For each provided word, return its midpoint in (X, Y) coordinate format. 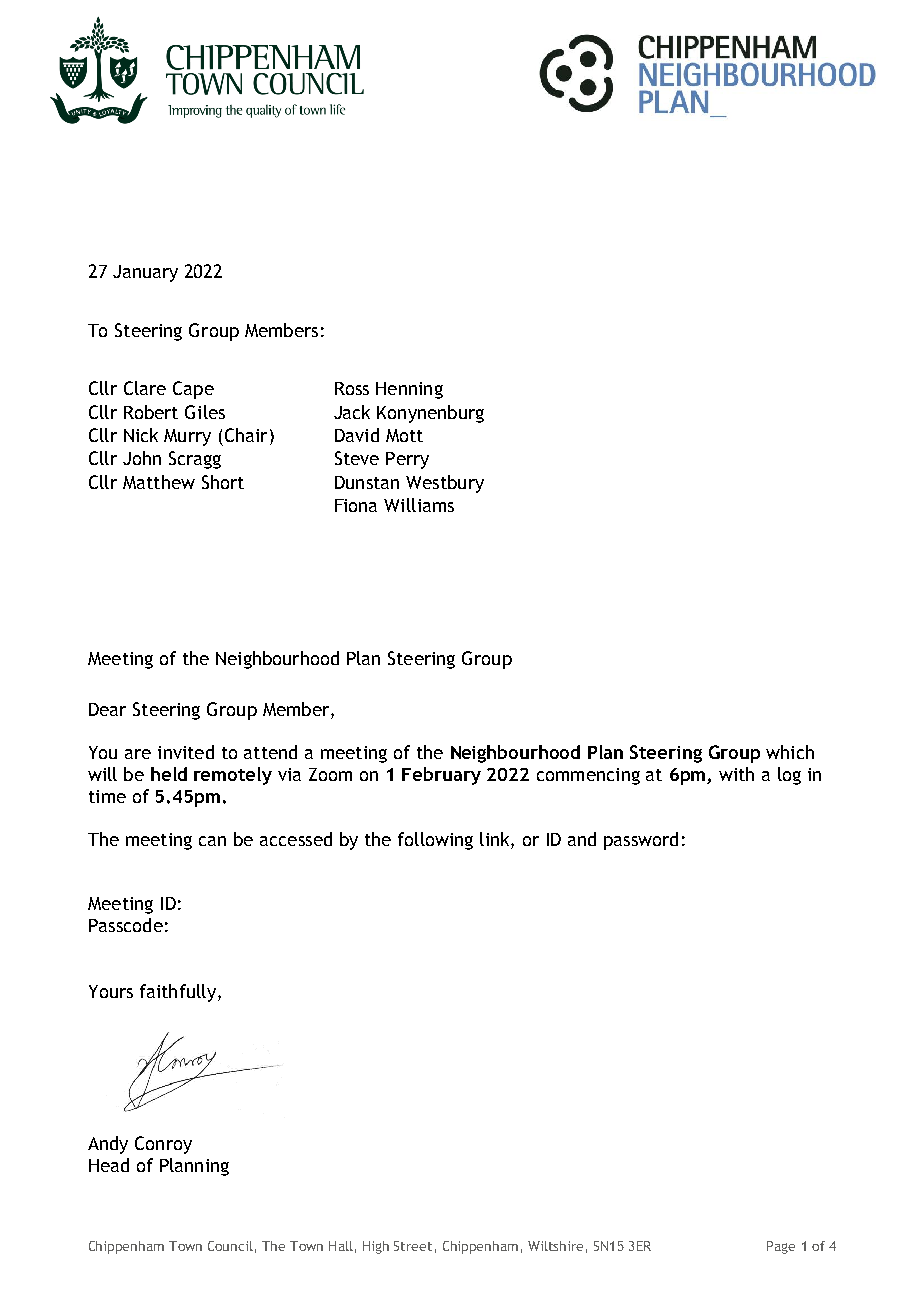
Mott (404, 435)
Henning (409, 390)
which (790, 752)
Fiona (356, 505)
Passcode (126, 925)
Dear (107, 709)
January (145, 273)
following (435, 841)
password (641, 841)
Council (230, 1246)
